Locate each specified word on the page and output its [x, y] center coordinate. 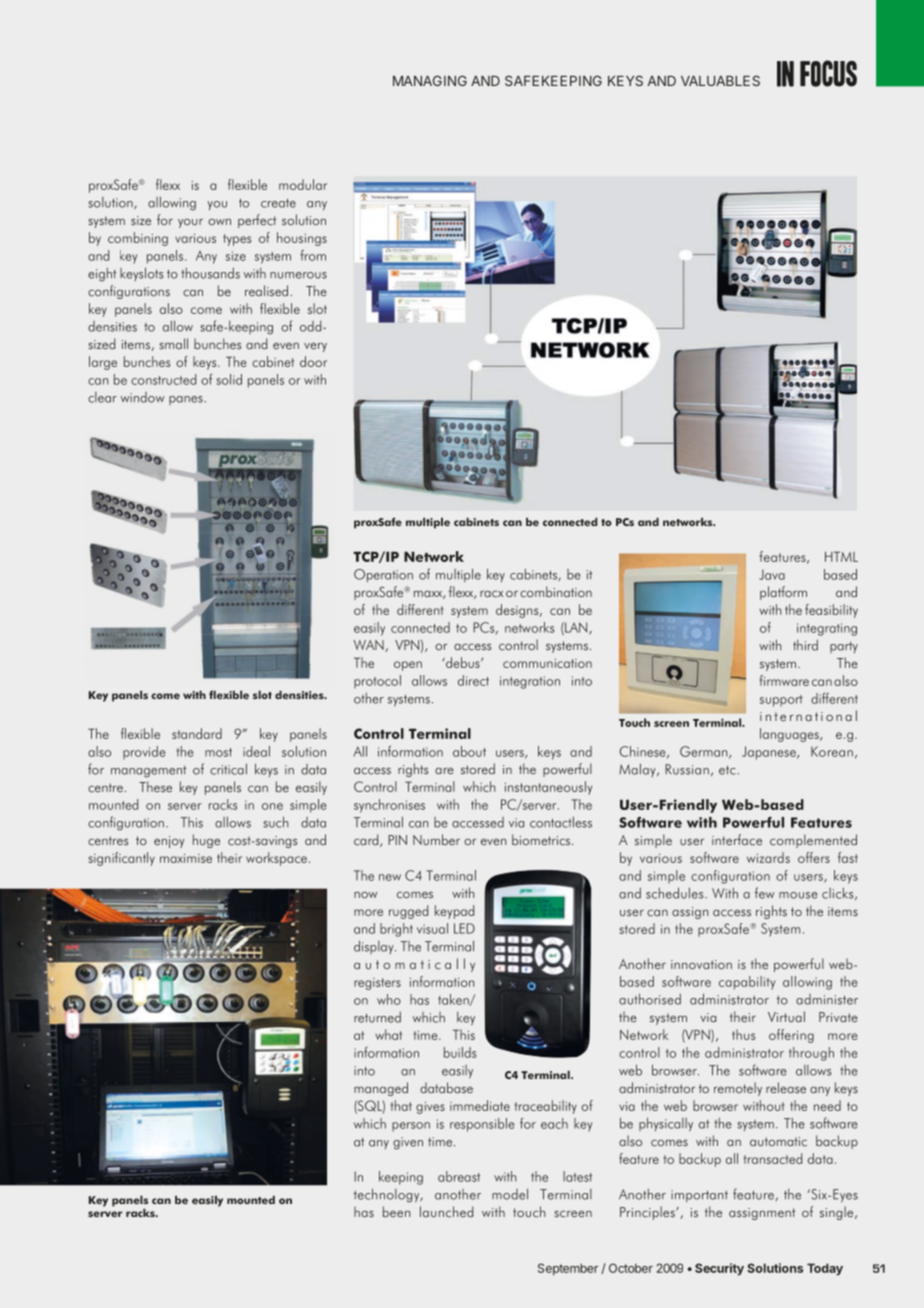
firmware [784, 680]
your [190, 223]
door [313, 361]
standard [197, 733]
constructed [163, 379]
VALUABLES [720, 80]
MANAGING [430, 80]
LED [464, 928]
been [397, 1211]
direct [473, 680]
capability [747, 983]
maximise [186, 858]
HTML [841, 556]
